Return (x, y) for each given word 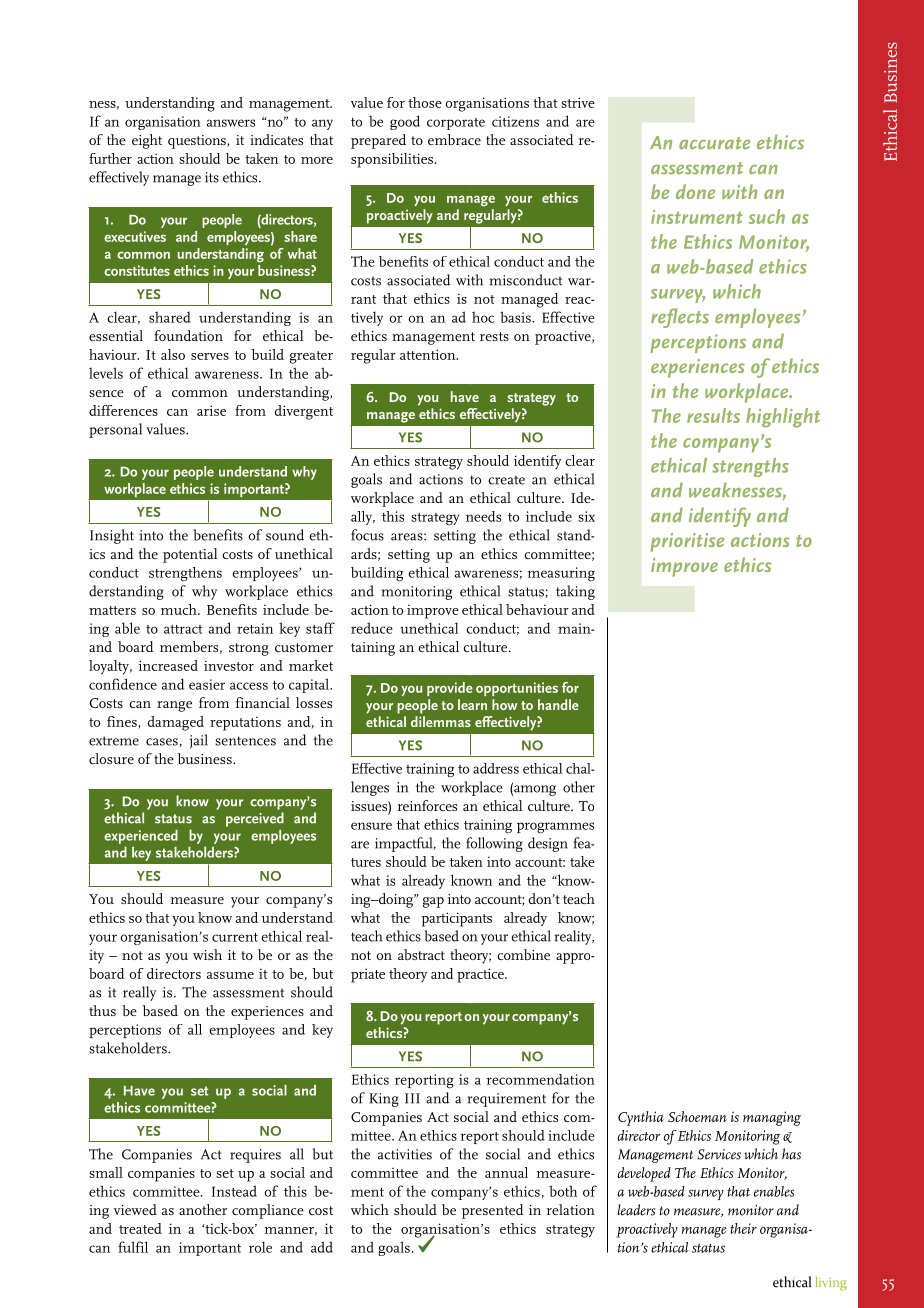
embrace (454, 139)
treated (140, 1228)
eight (147, 141)
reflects (680, 318)
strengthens (185, 574)
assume (230, 975)
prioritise (687, 542)
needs (483, 516)
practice (481, 975)
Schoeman (697, 1116)
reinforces (427, 805)
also (173, 354)
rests (494, 336)
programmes (555, 828)
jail (199, 741)
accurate (714, 143)
